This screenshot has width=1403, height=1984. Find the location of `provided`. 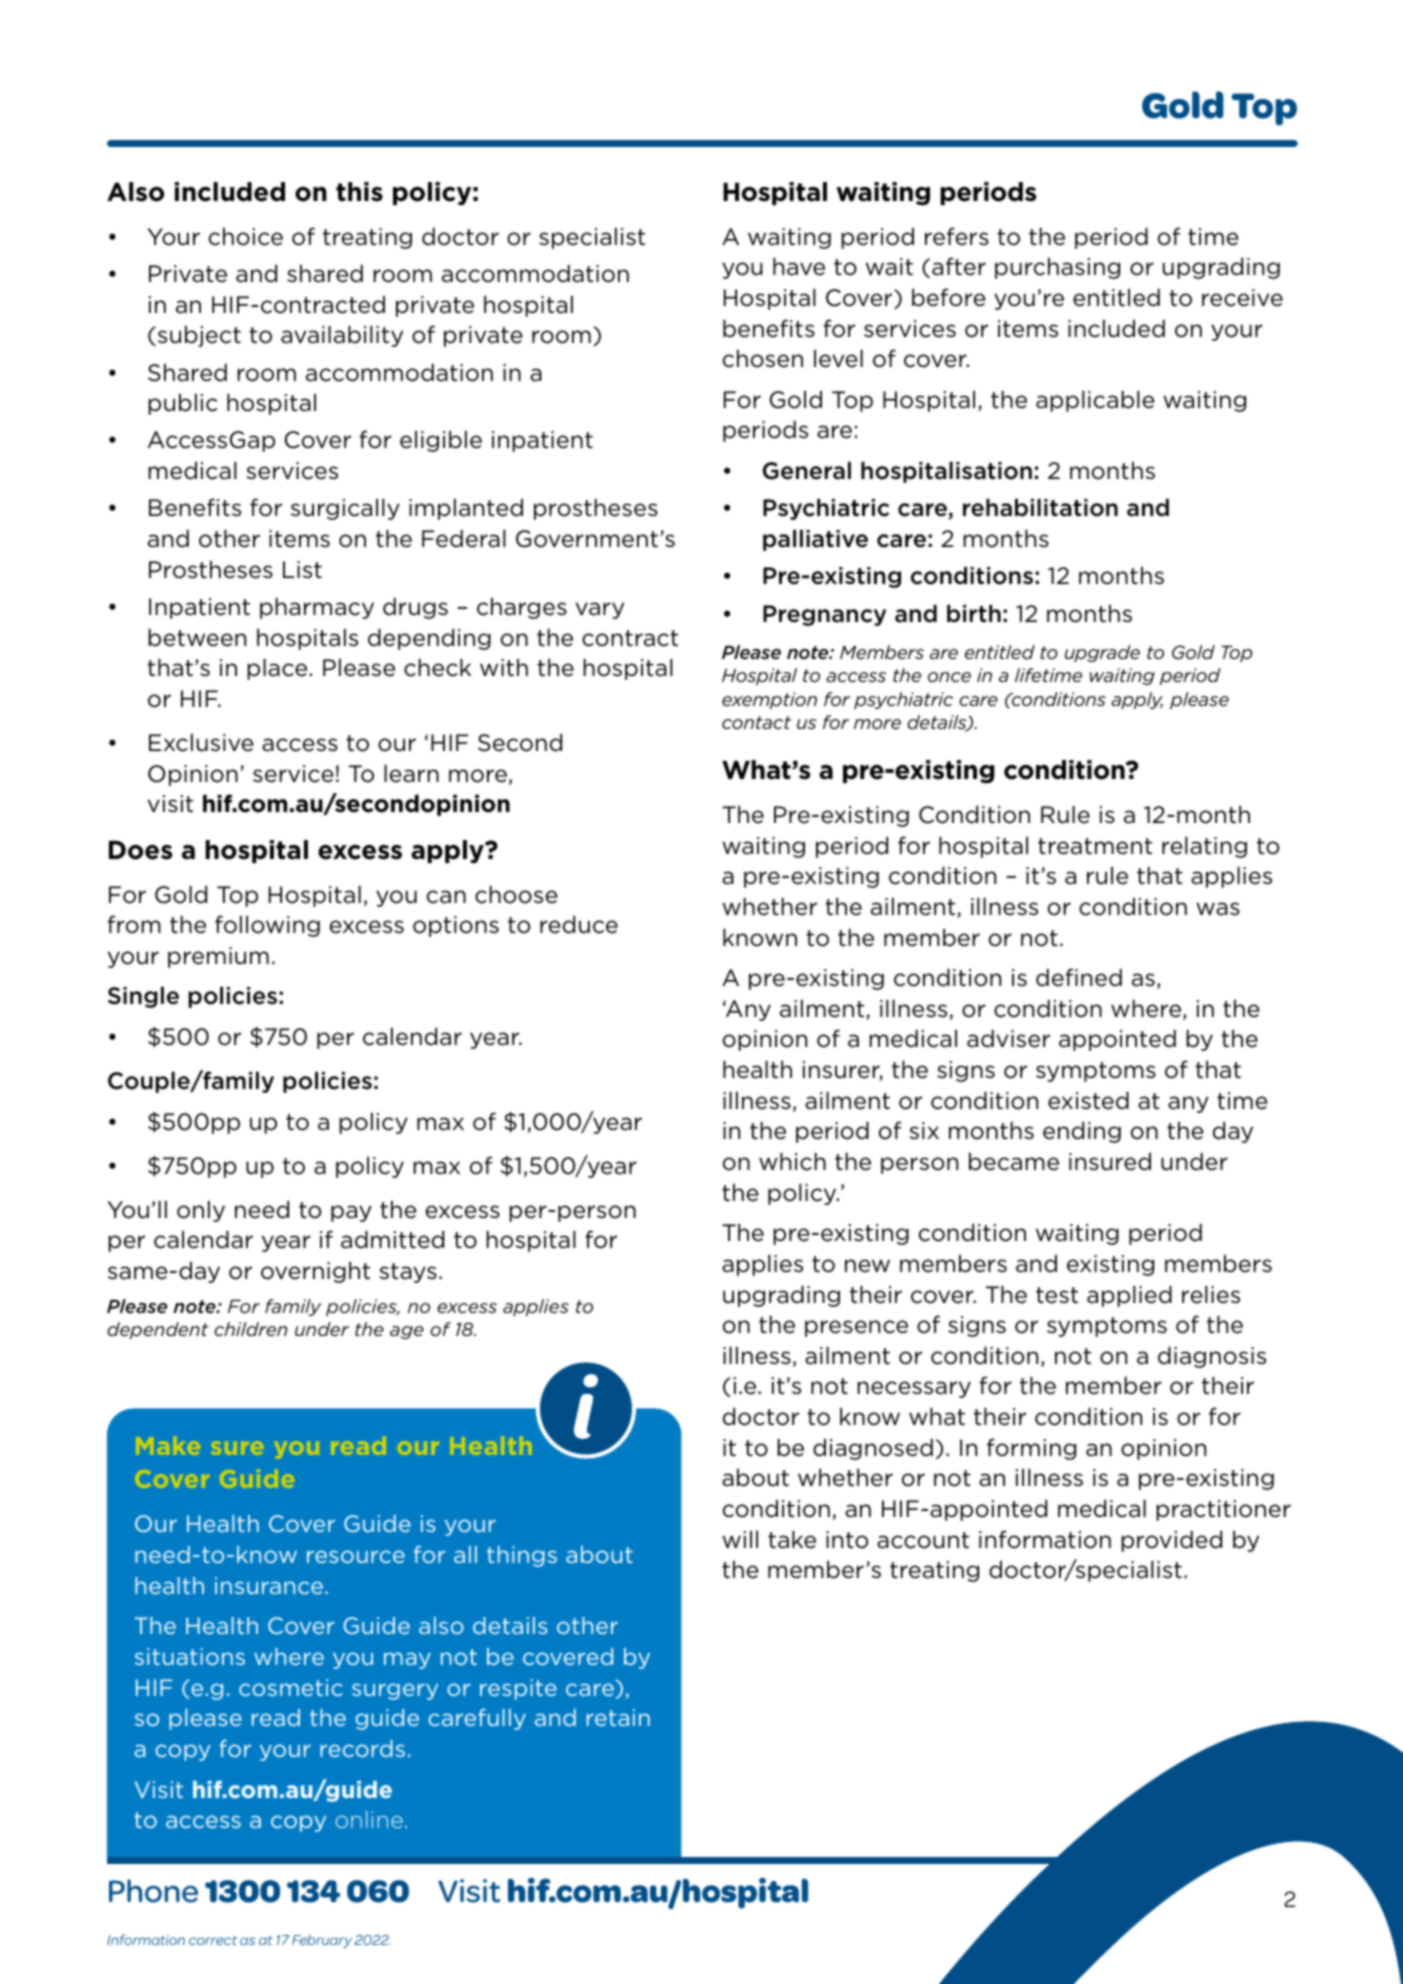

provided is located at coordinates (1171, 1541).
